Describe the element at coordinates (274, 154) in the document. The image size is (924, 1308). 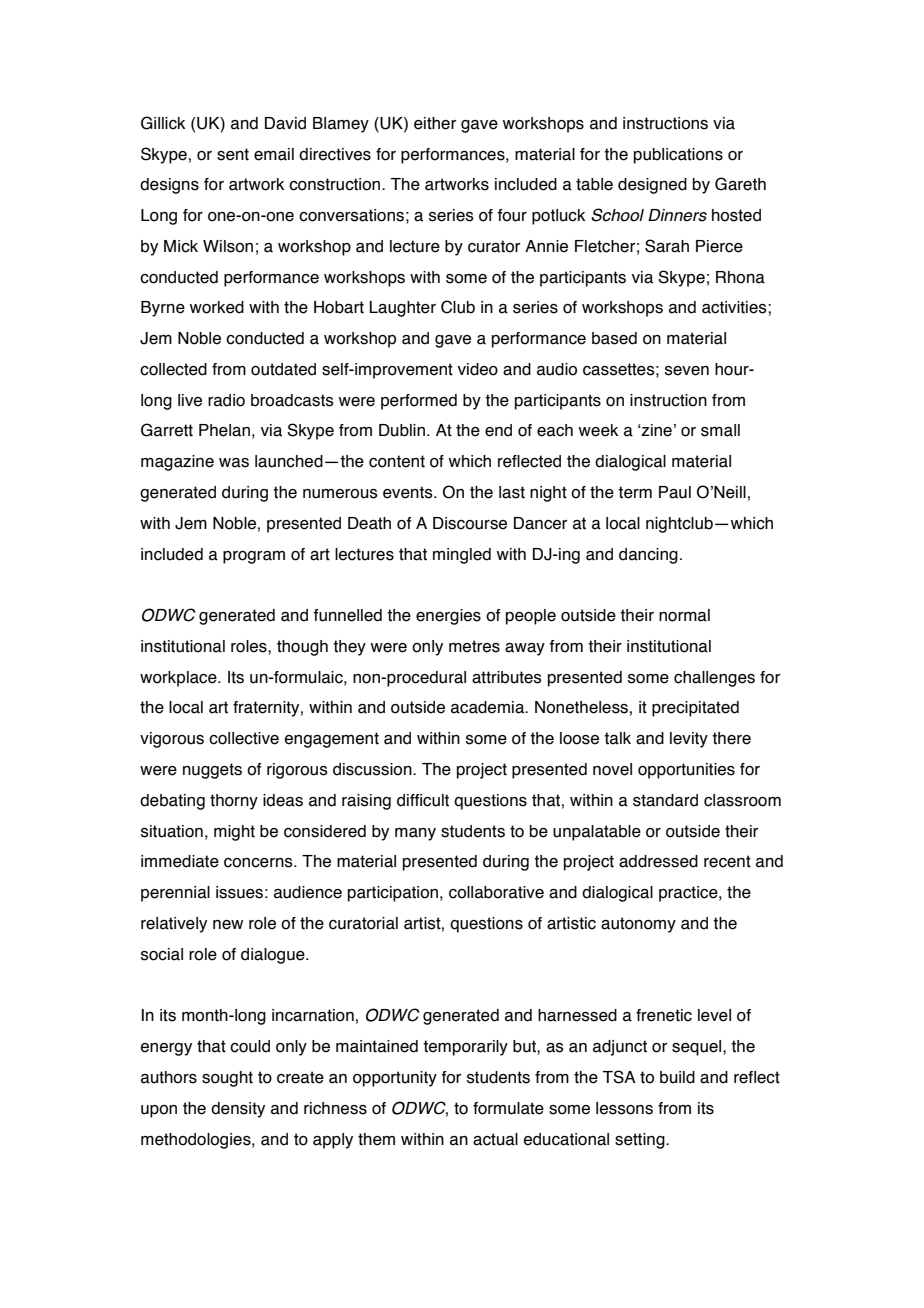
I see `email` at that location.
